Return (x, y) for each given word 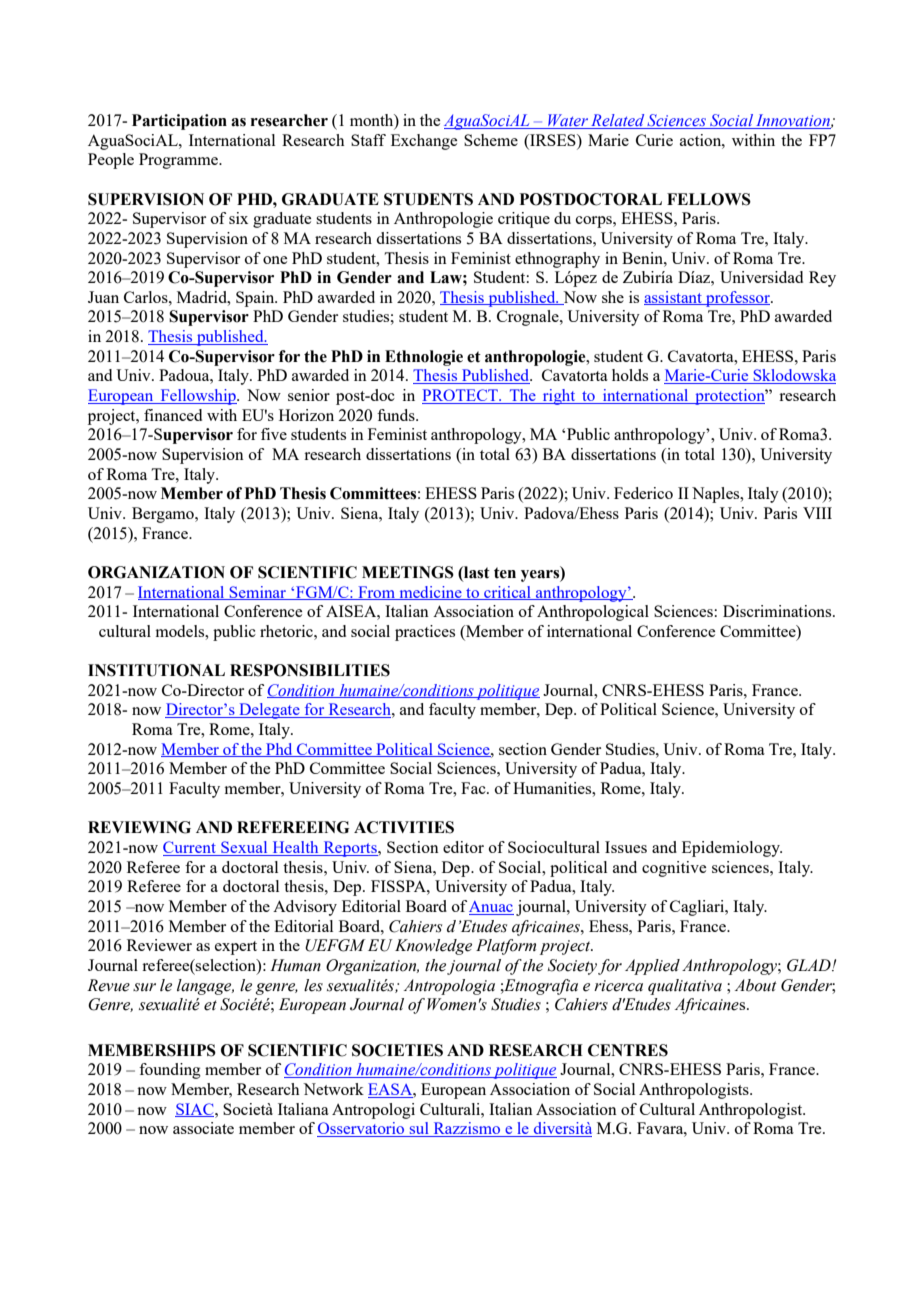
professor (738, 299)
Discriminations (778, 611)
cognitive (674, 869)
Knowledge (433, 947)
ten (505, 573)
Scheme (491, 140)
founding (170, 1071)
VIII (817, 513)
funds (397, 415)
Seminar (258, 593)
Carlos (147, 297)
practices (425, 633)
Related (618, 121)
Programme (179, 161)
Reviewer (159, 945)
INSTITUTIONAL (156, 670)
